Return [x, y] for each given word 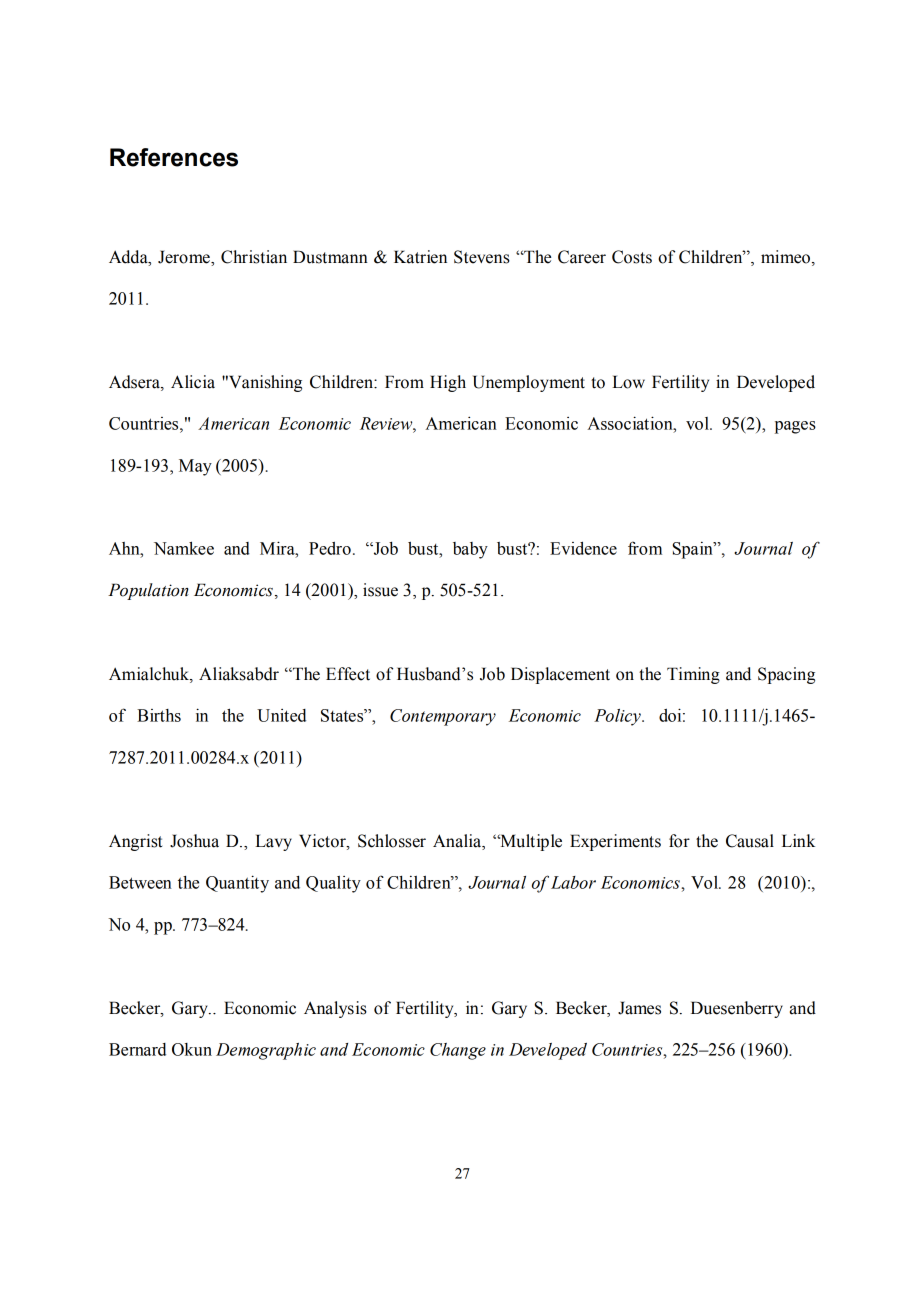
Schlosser [392, 841]
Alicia [193, 382]
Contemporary [443, 717]
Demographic [266, 1051]
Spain [693, 550]
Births [159, 715]
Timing [693, 675]
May [195, 467]
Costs [632, 257]
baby [470, 550]
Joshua [194, 841]
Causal [750, 841]
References [174, 157]
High [448, 383]
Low [628, 382]
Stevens [482, 257]
